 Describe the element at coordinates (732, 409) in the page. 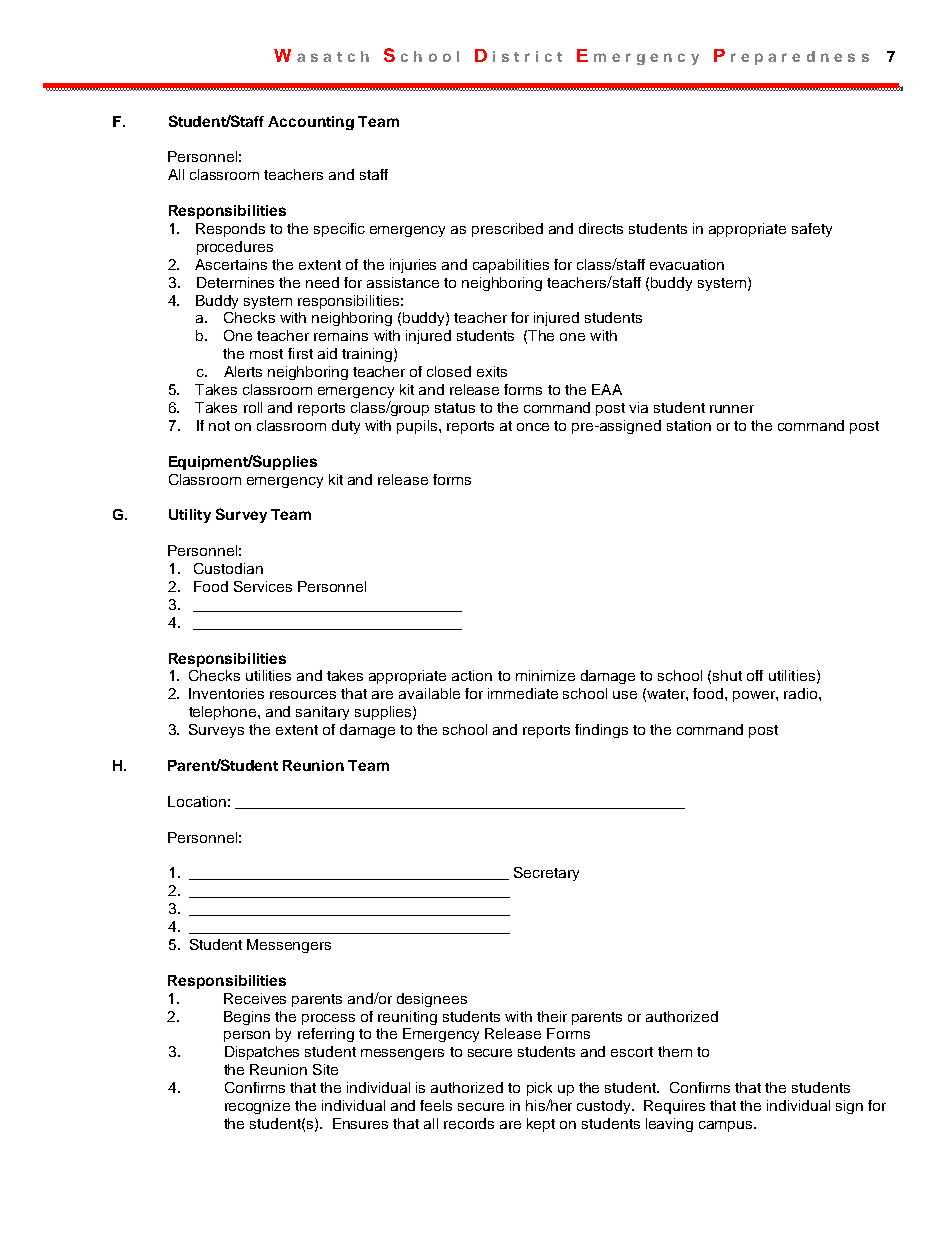

I see `runner` at that location.
